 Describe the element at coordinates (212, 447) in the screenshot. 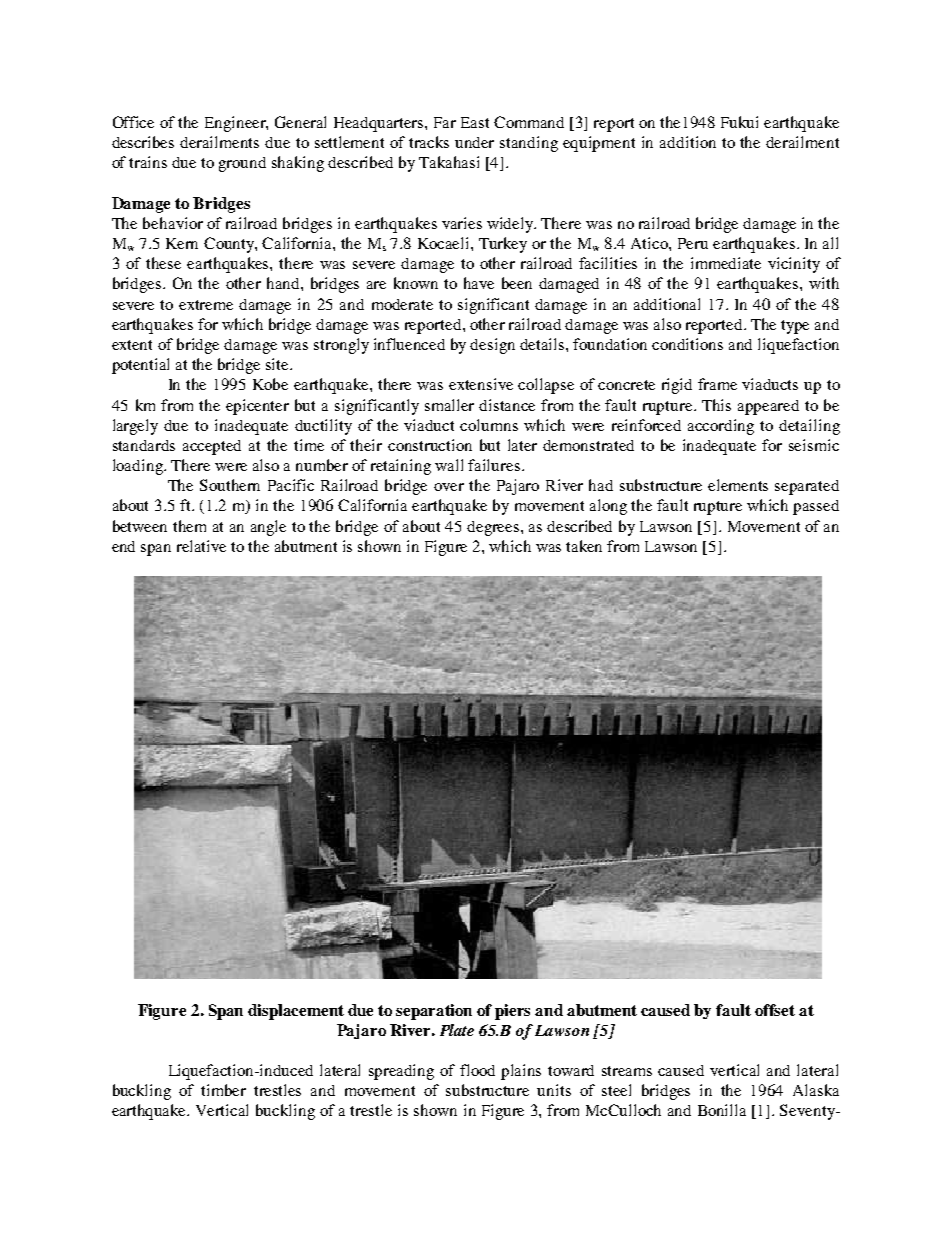

I see `accepted` at that location.
